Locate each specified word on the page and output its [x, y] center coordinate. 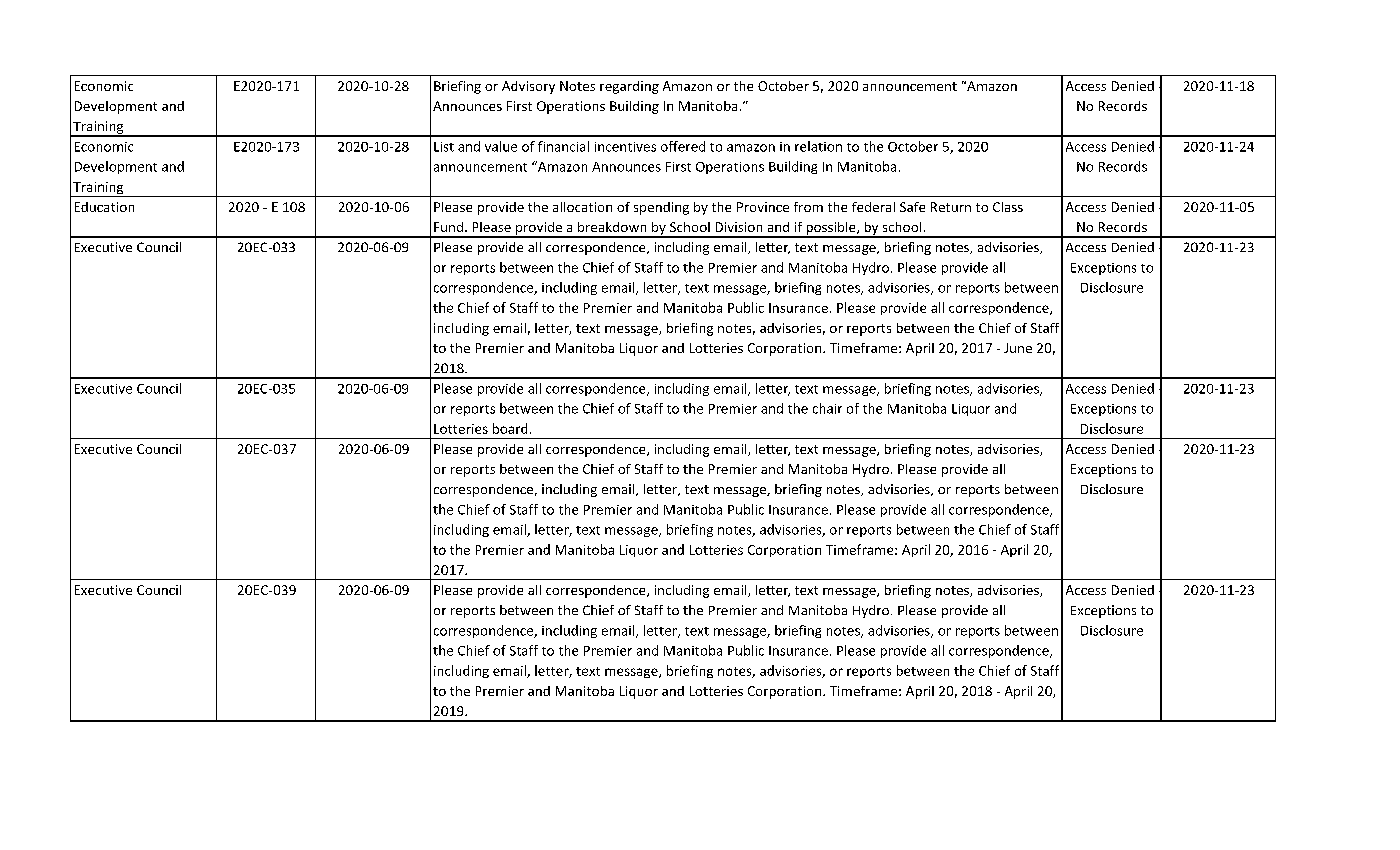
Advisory [528, 87]
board [510, 428]
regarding [629, 87]
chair [827, 408]
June [1018, 348]
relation [818, 146]
